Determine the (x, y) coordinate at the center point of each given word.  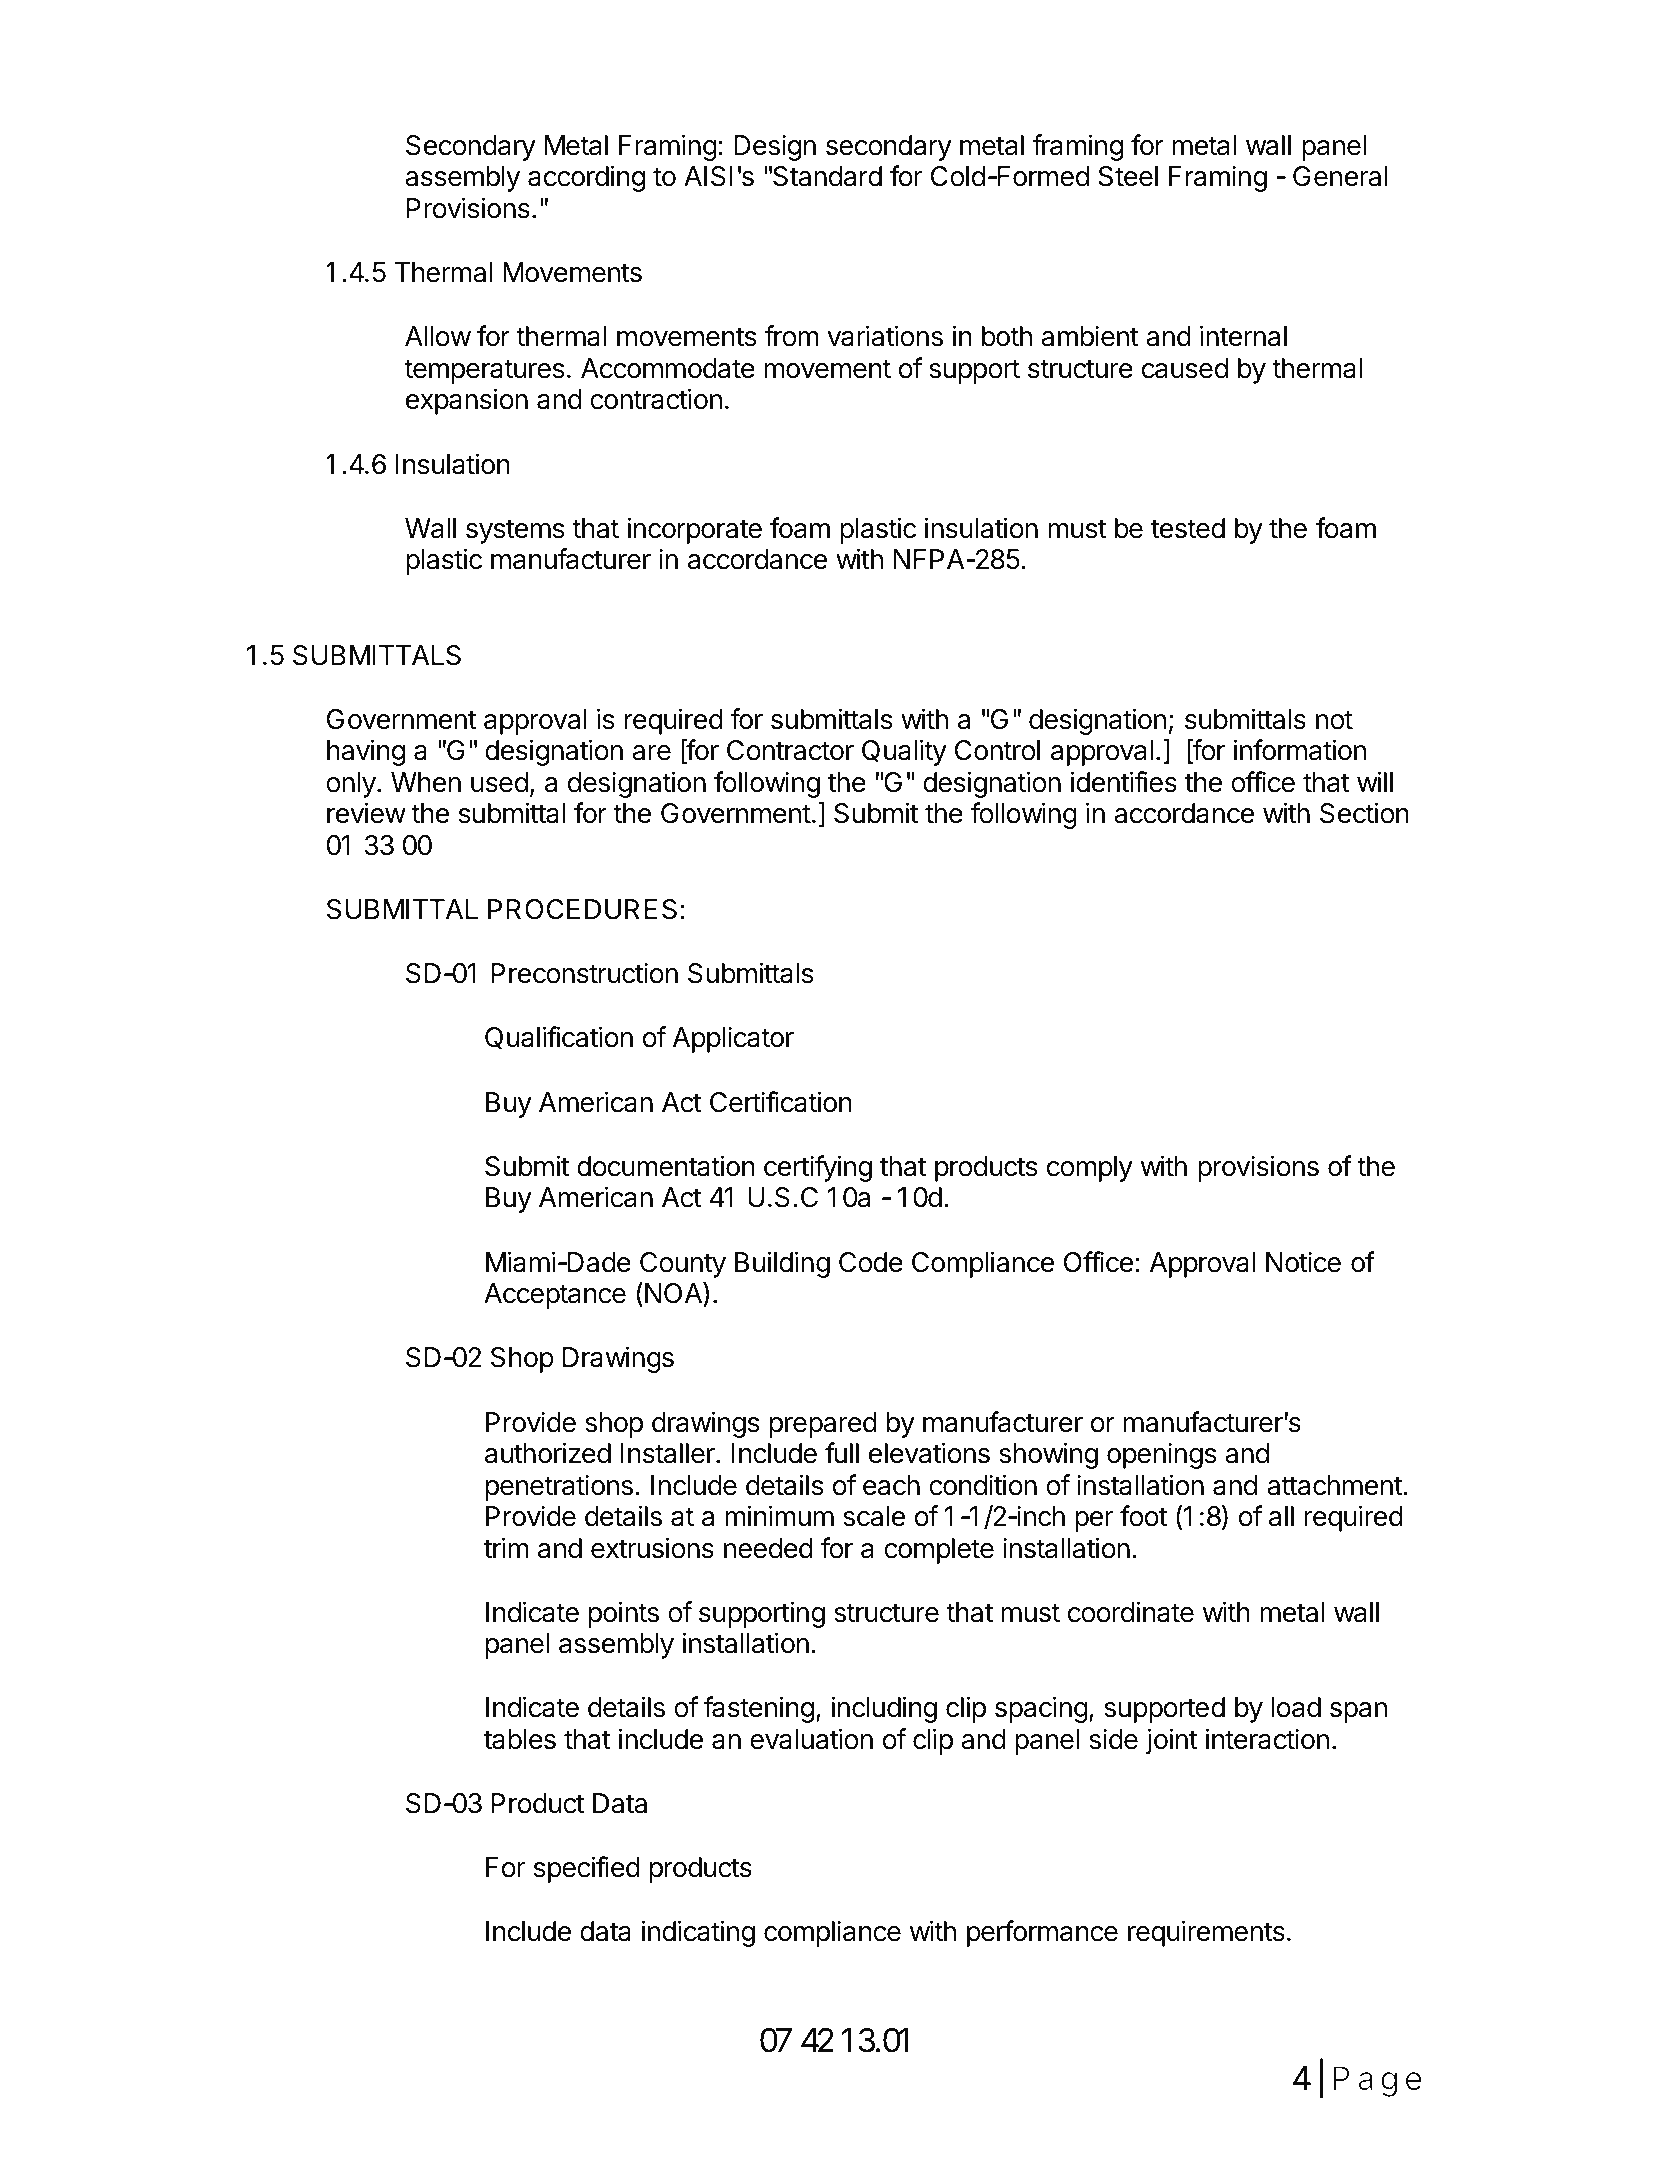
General (1340, 176)
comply (1090, 1169)
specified (587, 1869)
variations (885, 336)
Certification (781, 1102)
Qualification (559, 1037)
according (586, 178)
